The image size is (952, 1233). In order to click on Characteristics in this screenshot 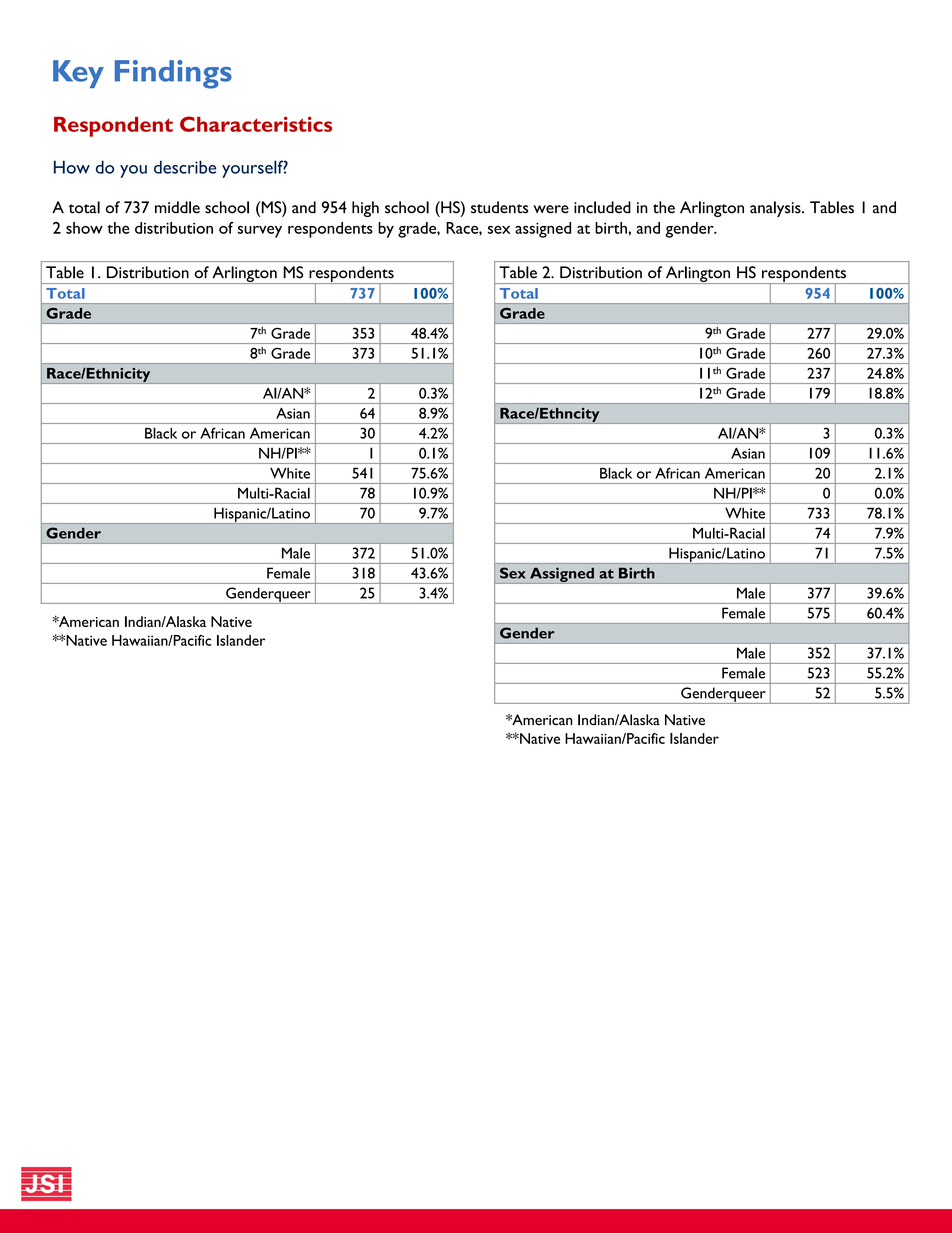, I will do `click(256, 124)`.
